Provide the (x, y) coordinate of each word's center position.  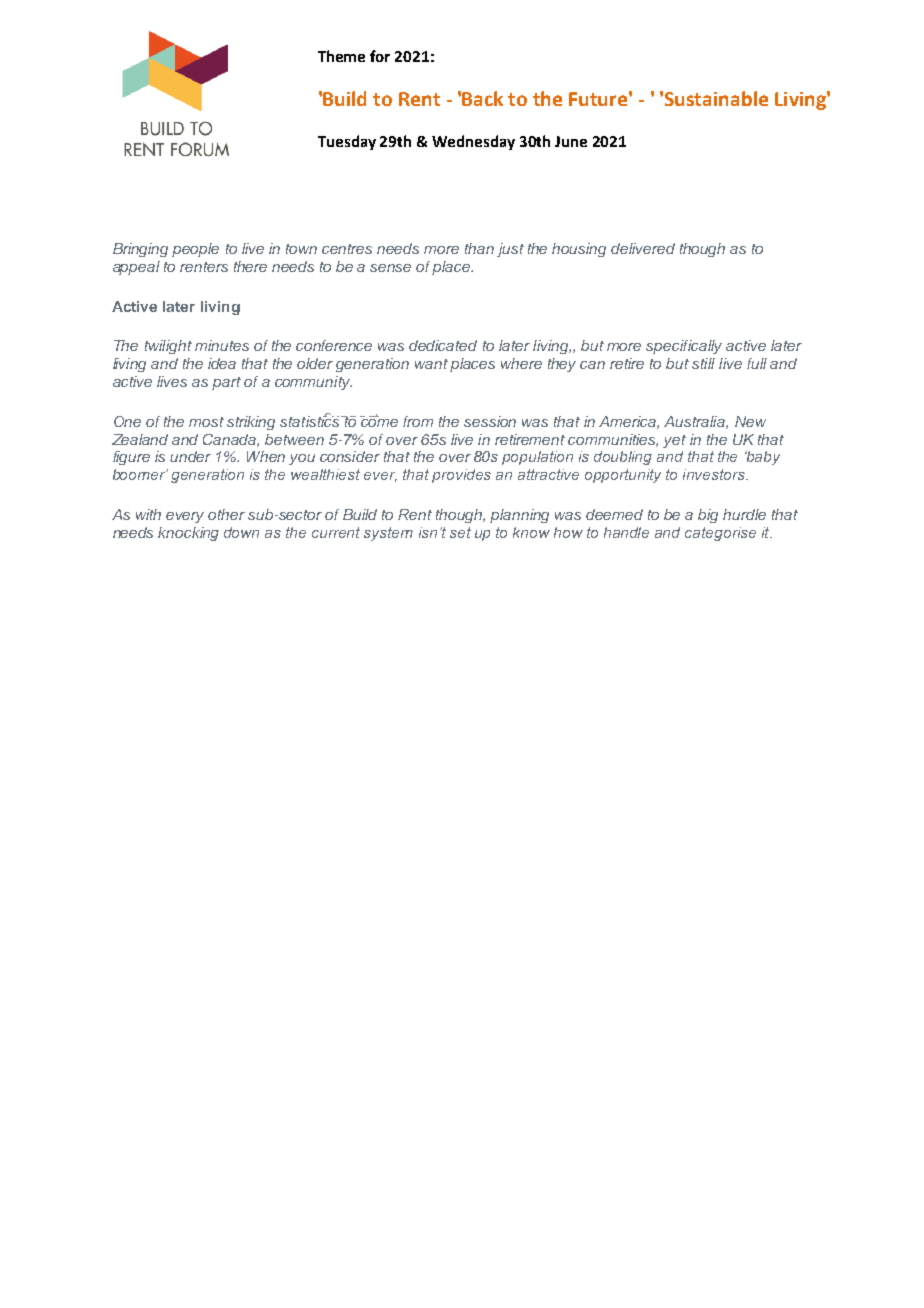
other (226, 514)
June (571, 141)
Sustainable (716, 98)
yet (674, 441)
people (195, 250)
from (418, 421)
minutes (222, 345)
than (479, 248)
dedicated (443, 345)
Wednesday (473, 142)
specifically (684, 347)
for (380, 56)
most (206, 422)
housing (579, 250)
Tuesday (347, 142)
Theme (341, 56)
